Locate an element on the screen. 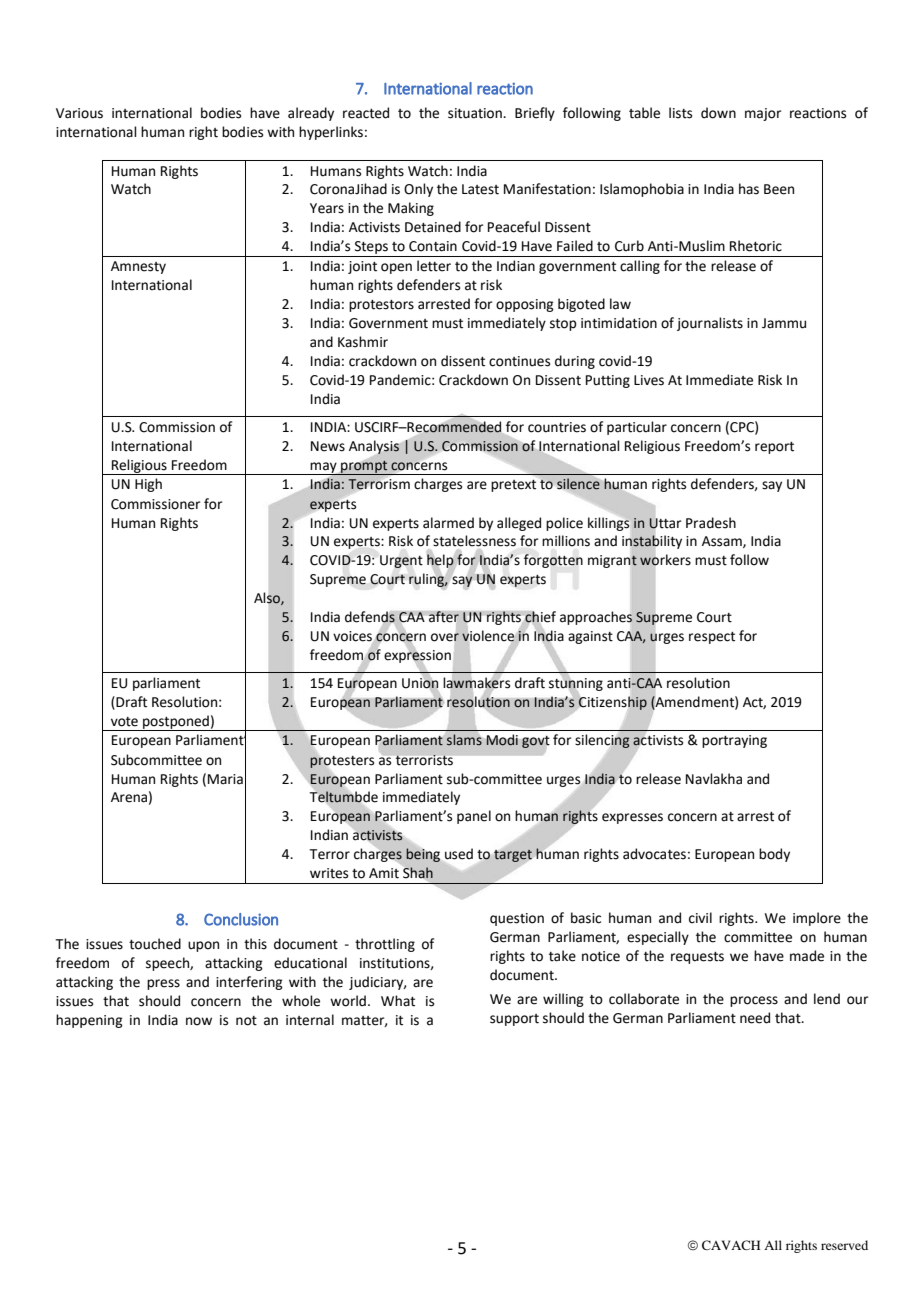 This screenshot has height=1308, width=924. major is located at coordinates (763, 114).
